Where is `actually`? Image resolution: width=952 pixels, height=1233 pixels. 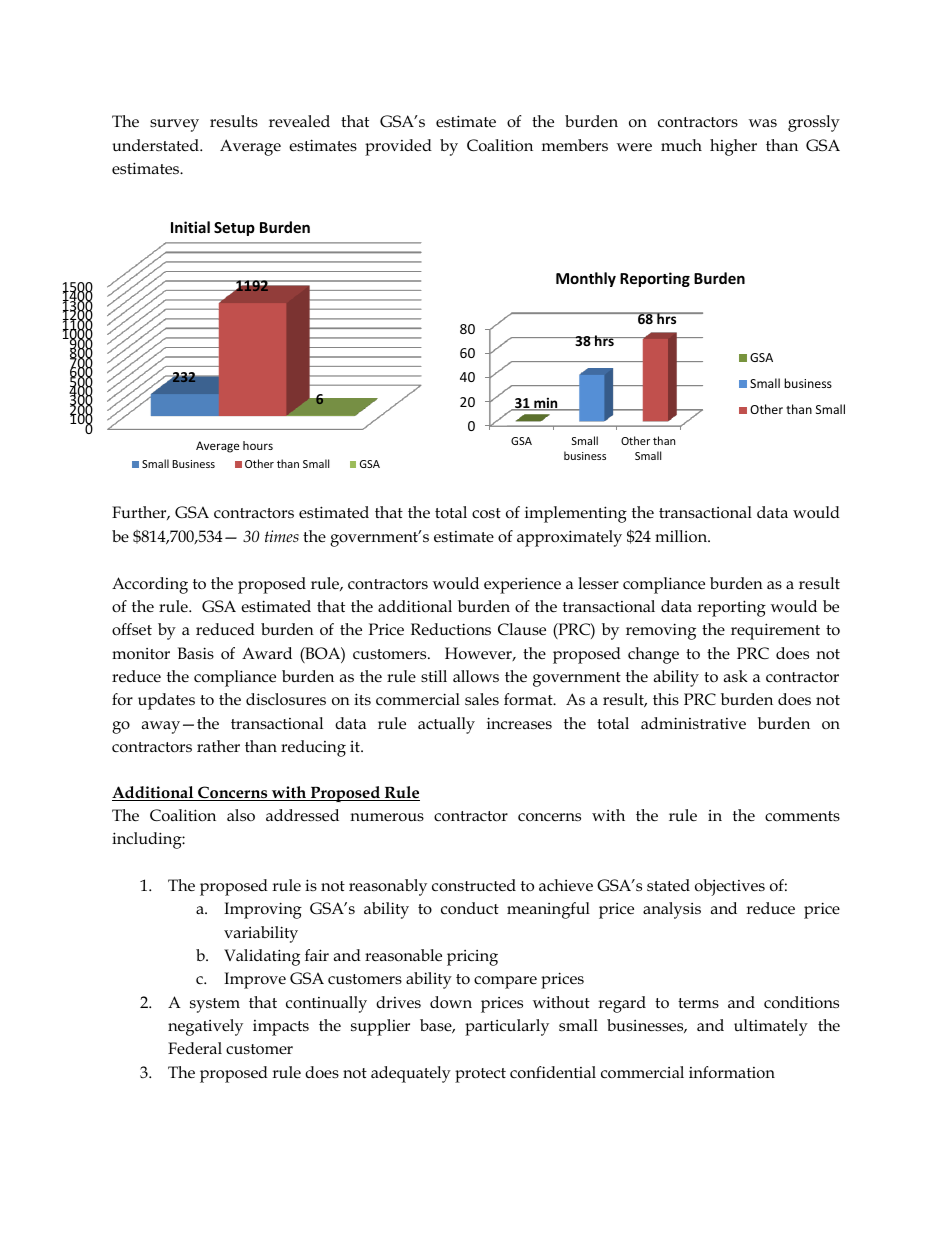
actually is located at coordinates (446, 725).
